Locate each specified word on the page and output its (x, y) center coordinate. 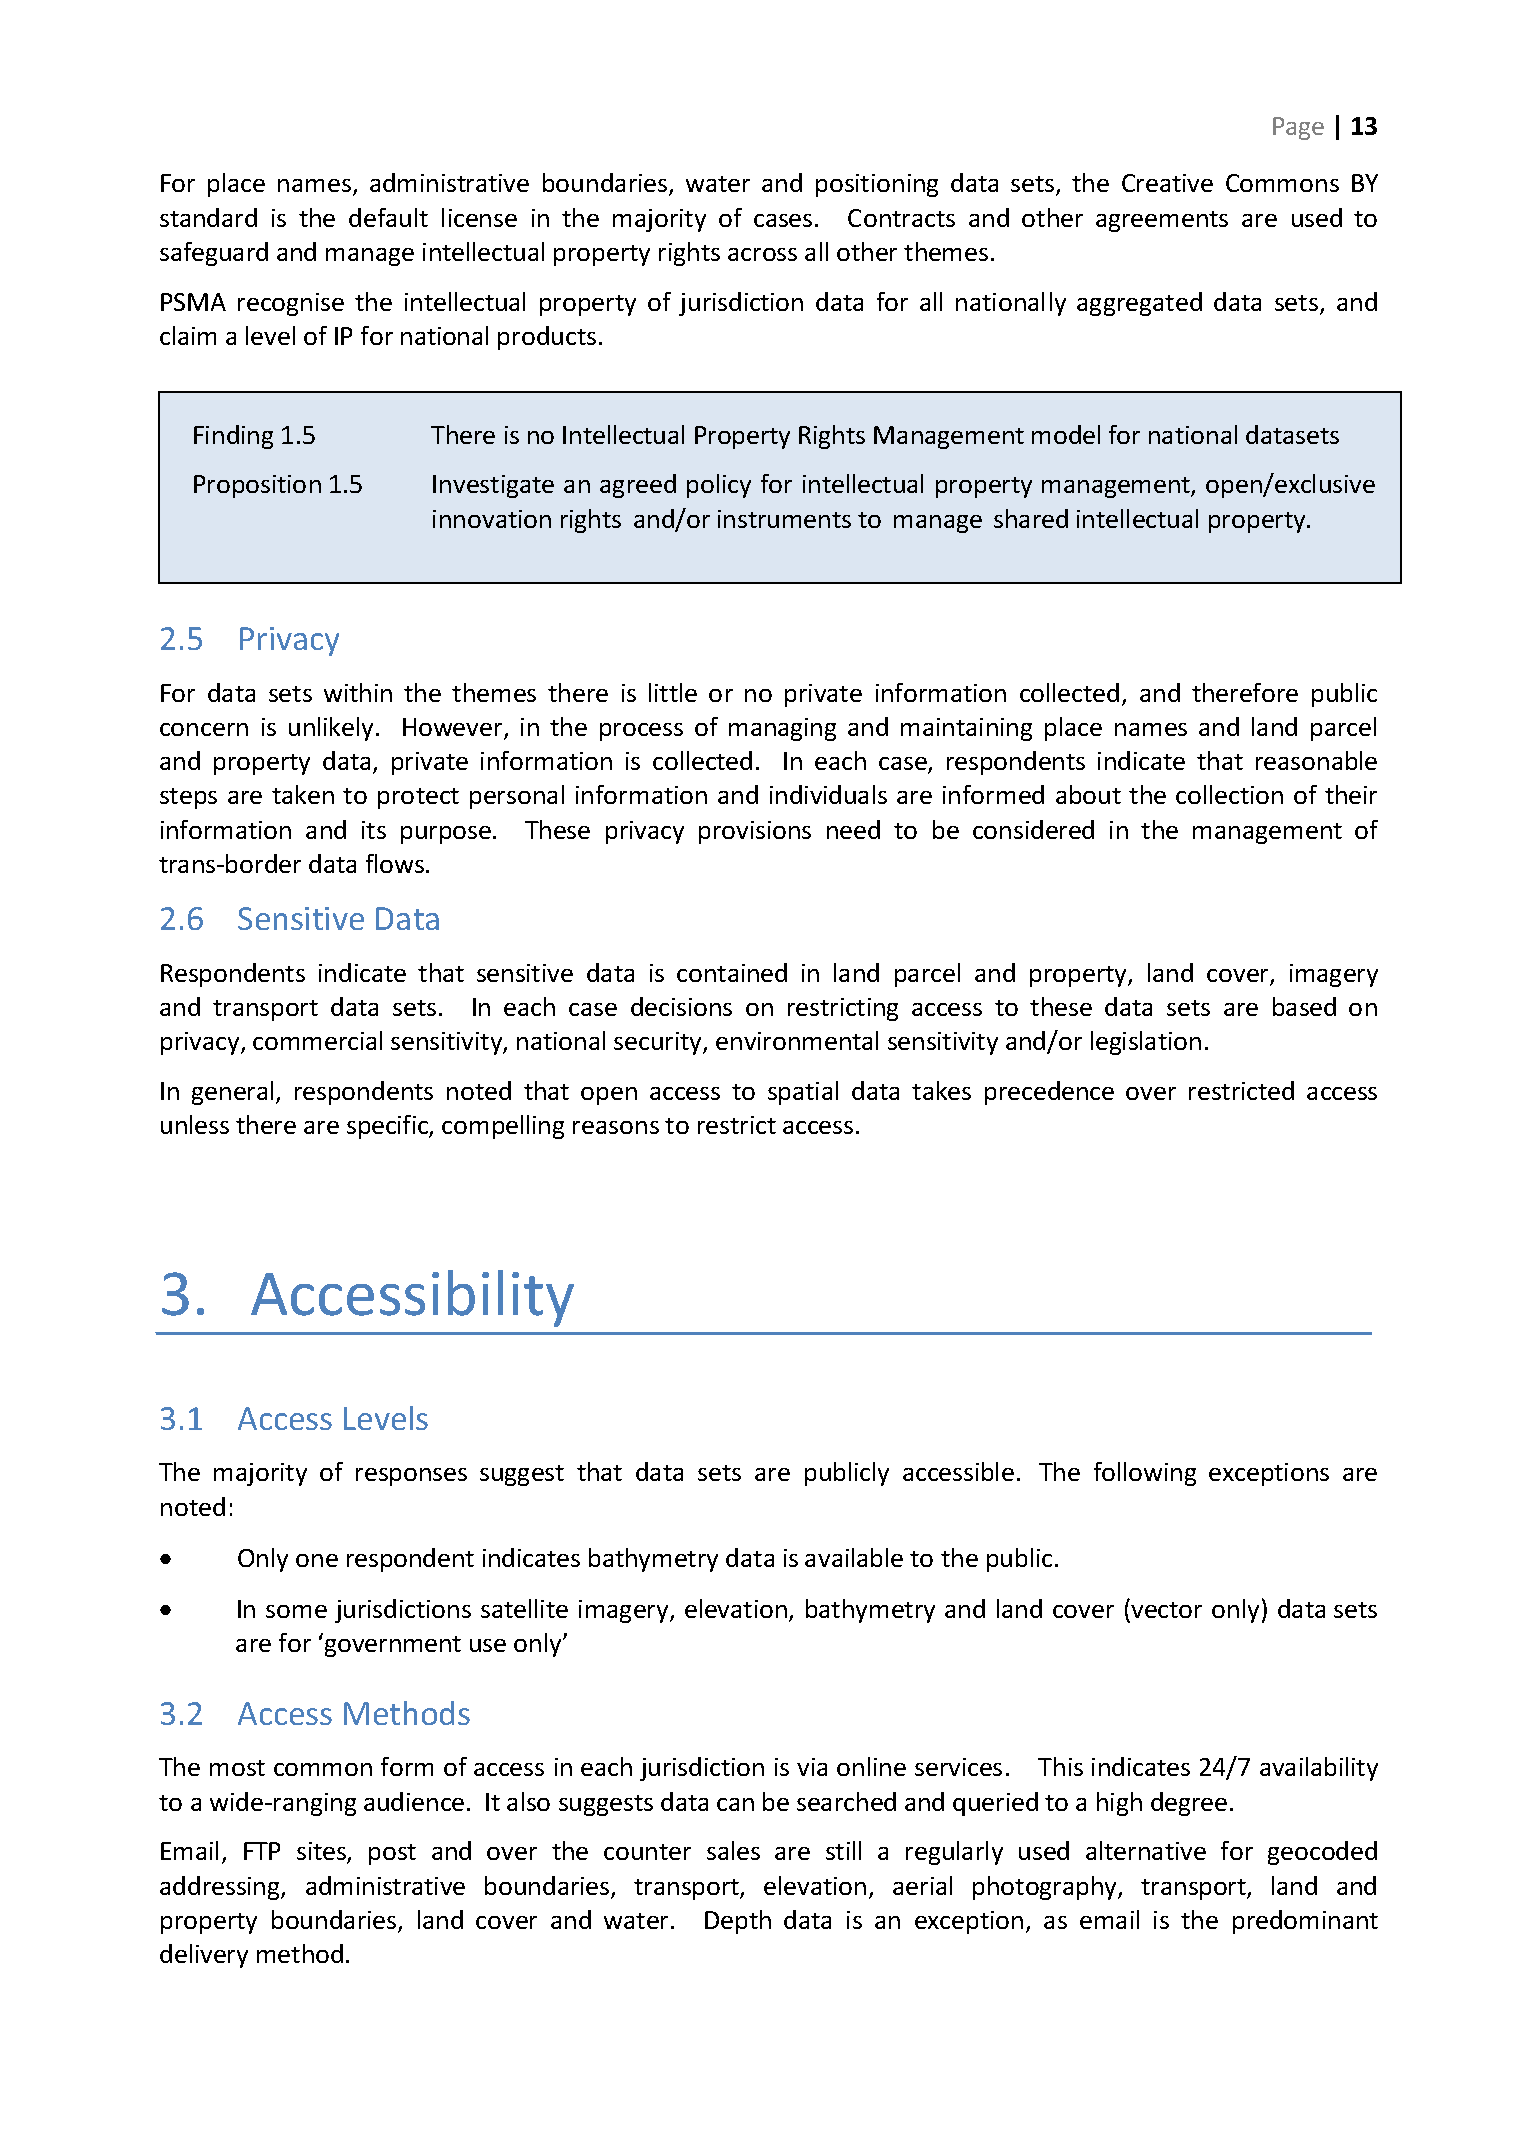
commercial (317, 1040)
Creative (1167, 183)
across (762, 254)
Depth (738, 1922)
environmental (797, 1040)
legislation (1146, 1043)
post (392, 1854)
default (388, 217)
